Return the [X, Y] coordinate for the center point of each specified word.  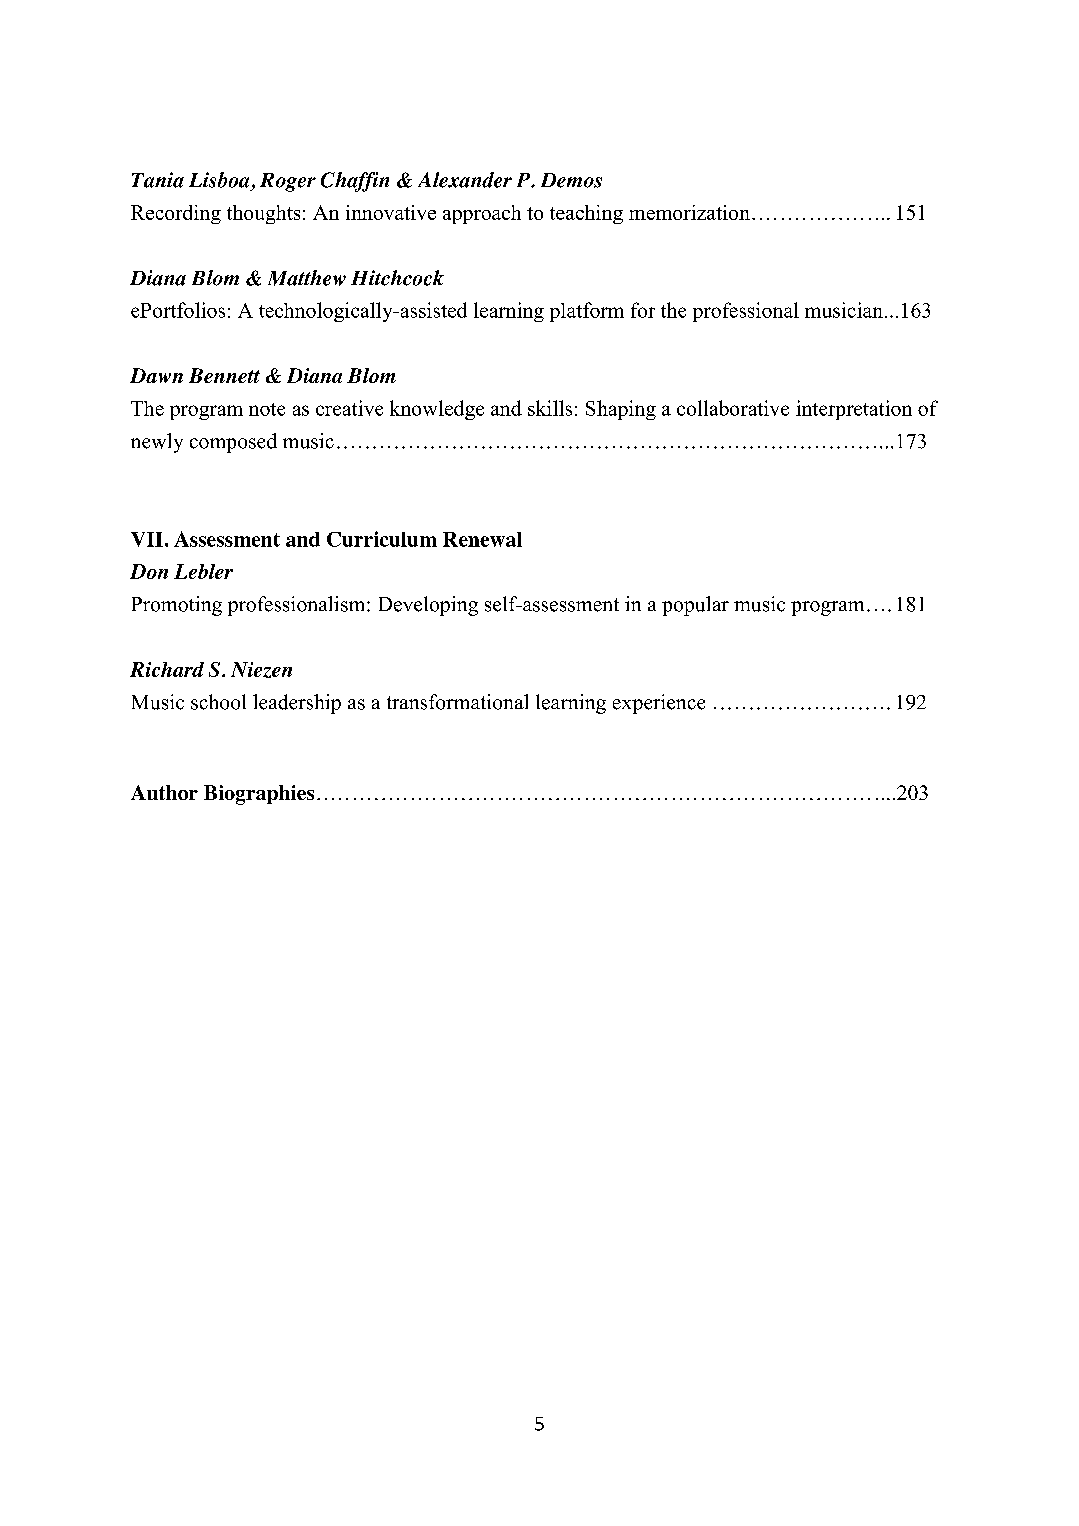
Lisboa [219, 180]
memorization [689, 212]
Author [164, 792]
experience [659, 704]
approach [482, 214]
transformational [457, 702]
